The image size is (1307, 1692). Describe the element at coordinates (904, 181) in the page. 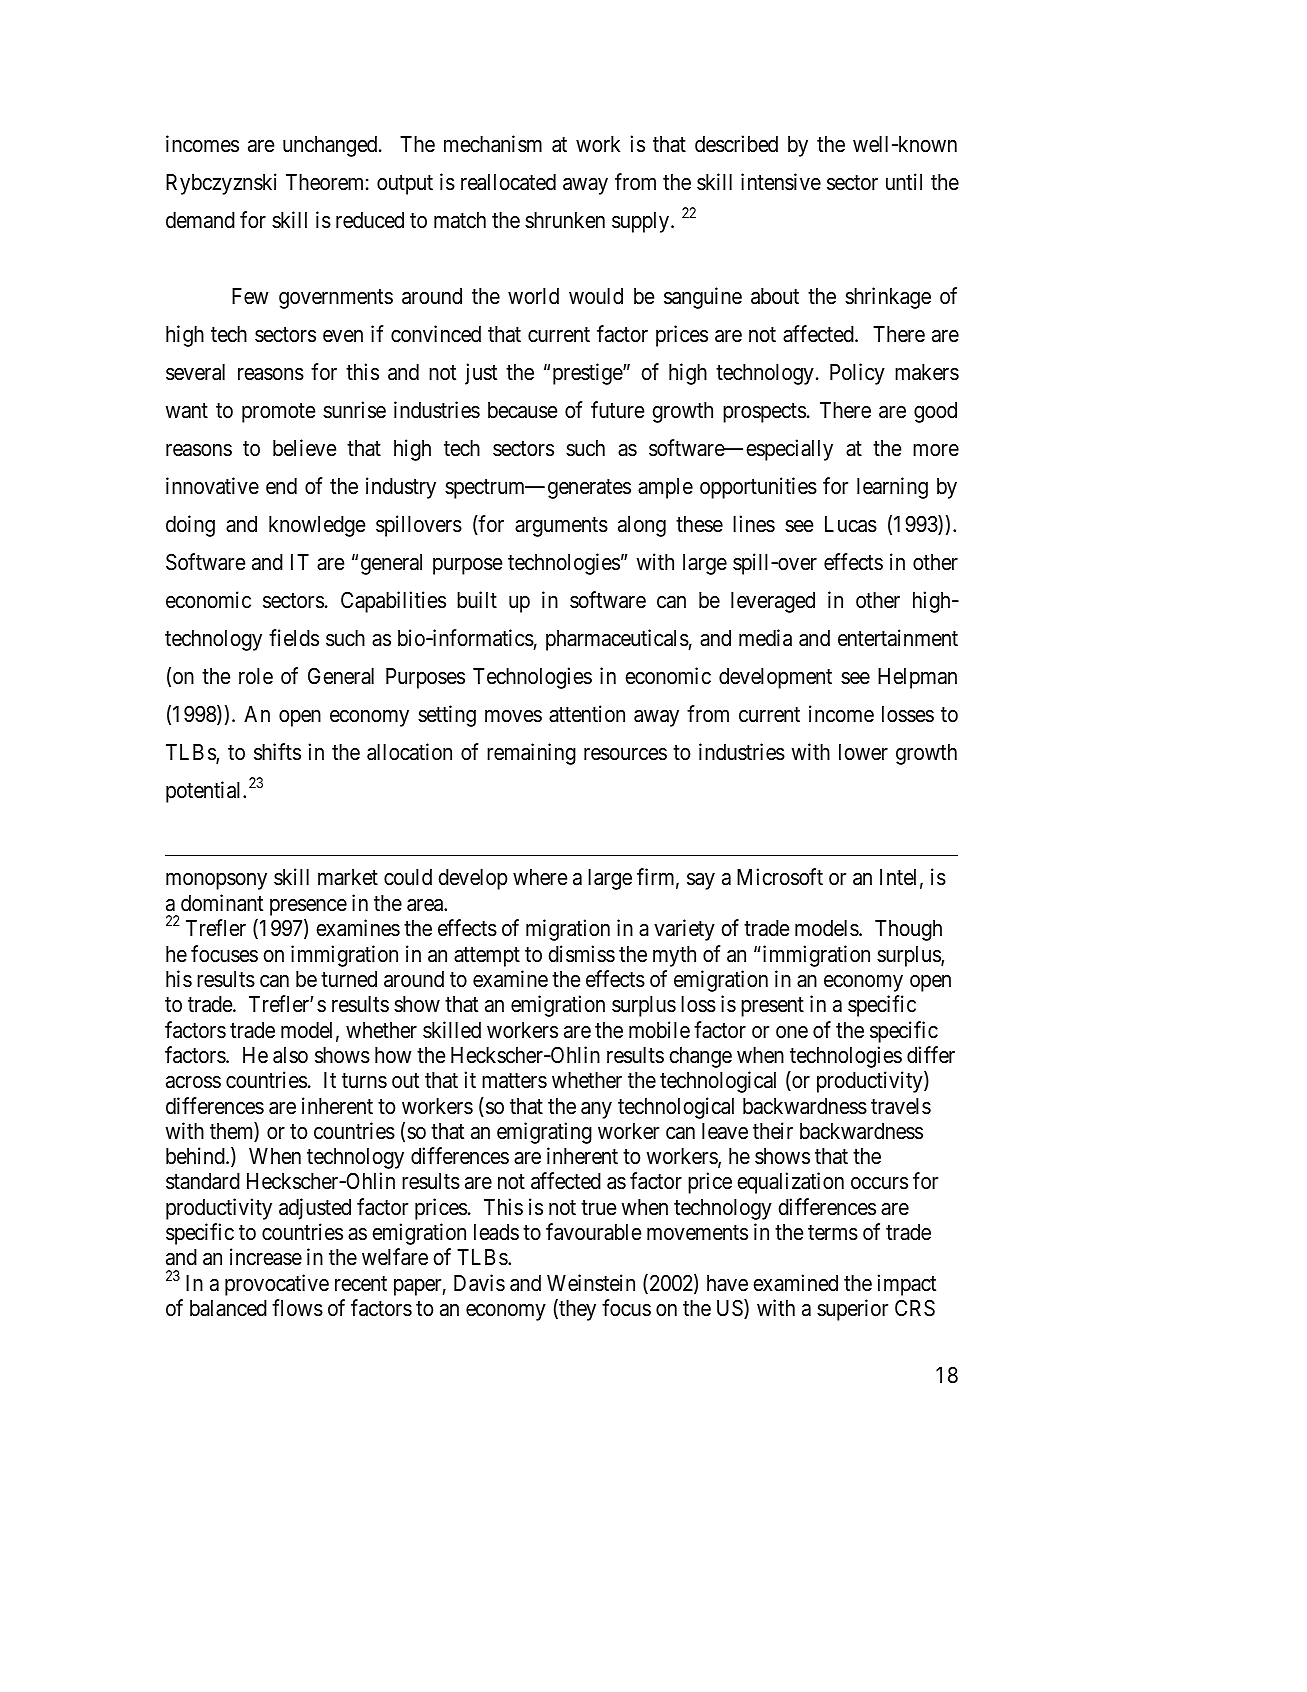

I see `until` at that location.
